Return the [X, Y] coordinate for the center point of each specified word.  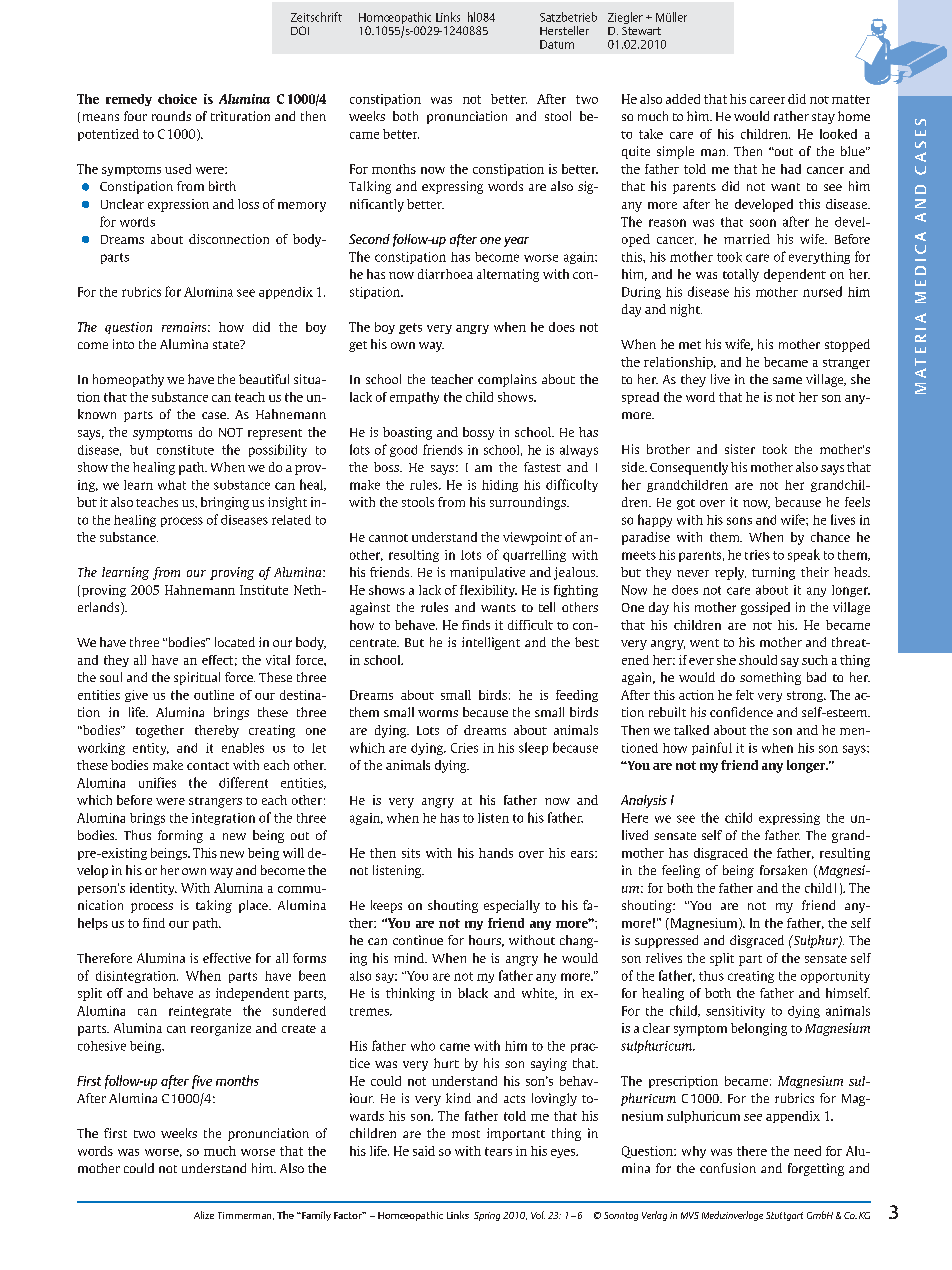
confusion [728, 1168]
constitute [185, 450]
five [202, 1082]
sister [740, 449]
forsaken [783, 870]
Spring [487, 1216]
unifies [157, 782]
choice [177, 99]
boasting [407, 433]
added [683, 99]
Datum [557, 44]
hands [496, 853]
